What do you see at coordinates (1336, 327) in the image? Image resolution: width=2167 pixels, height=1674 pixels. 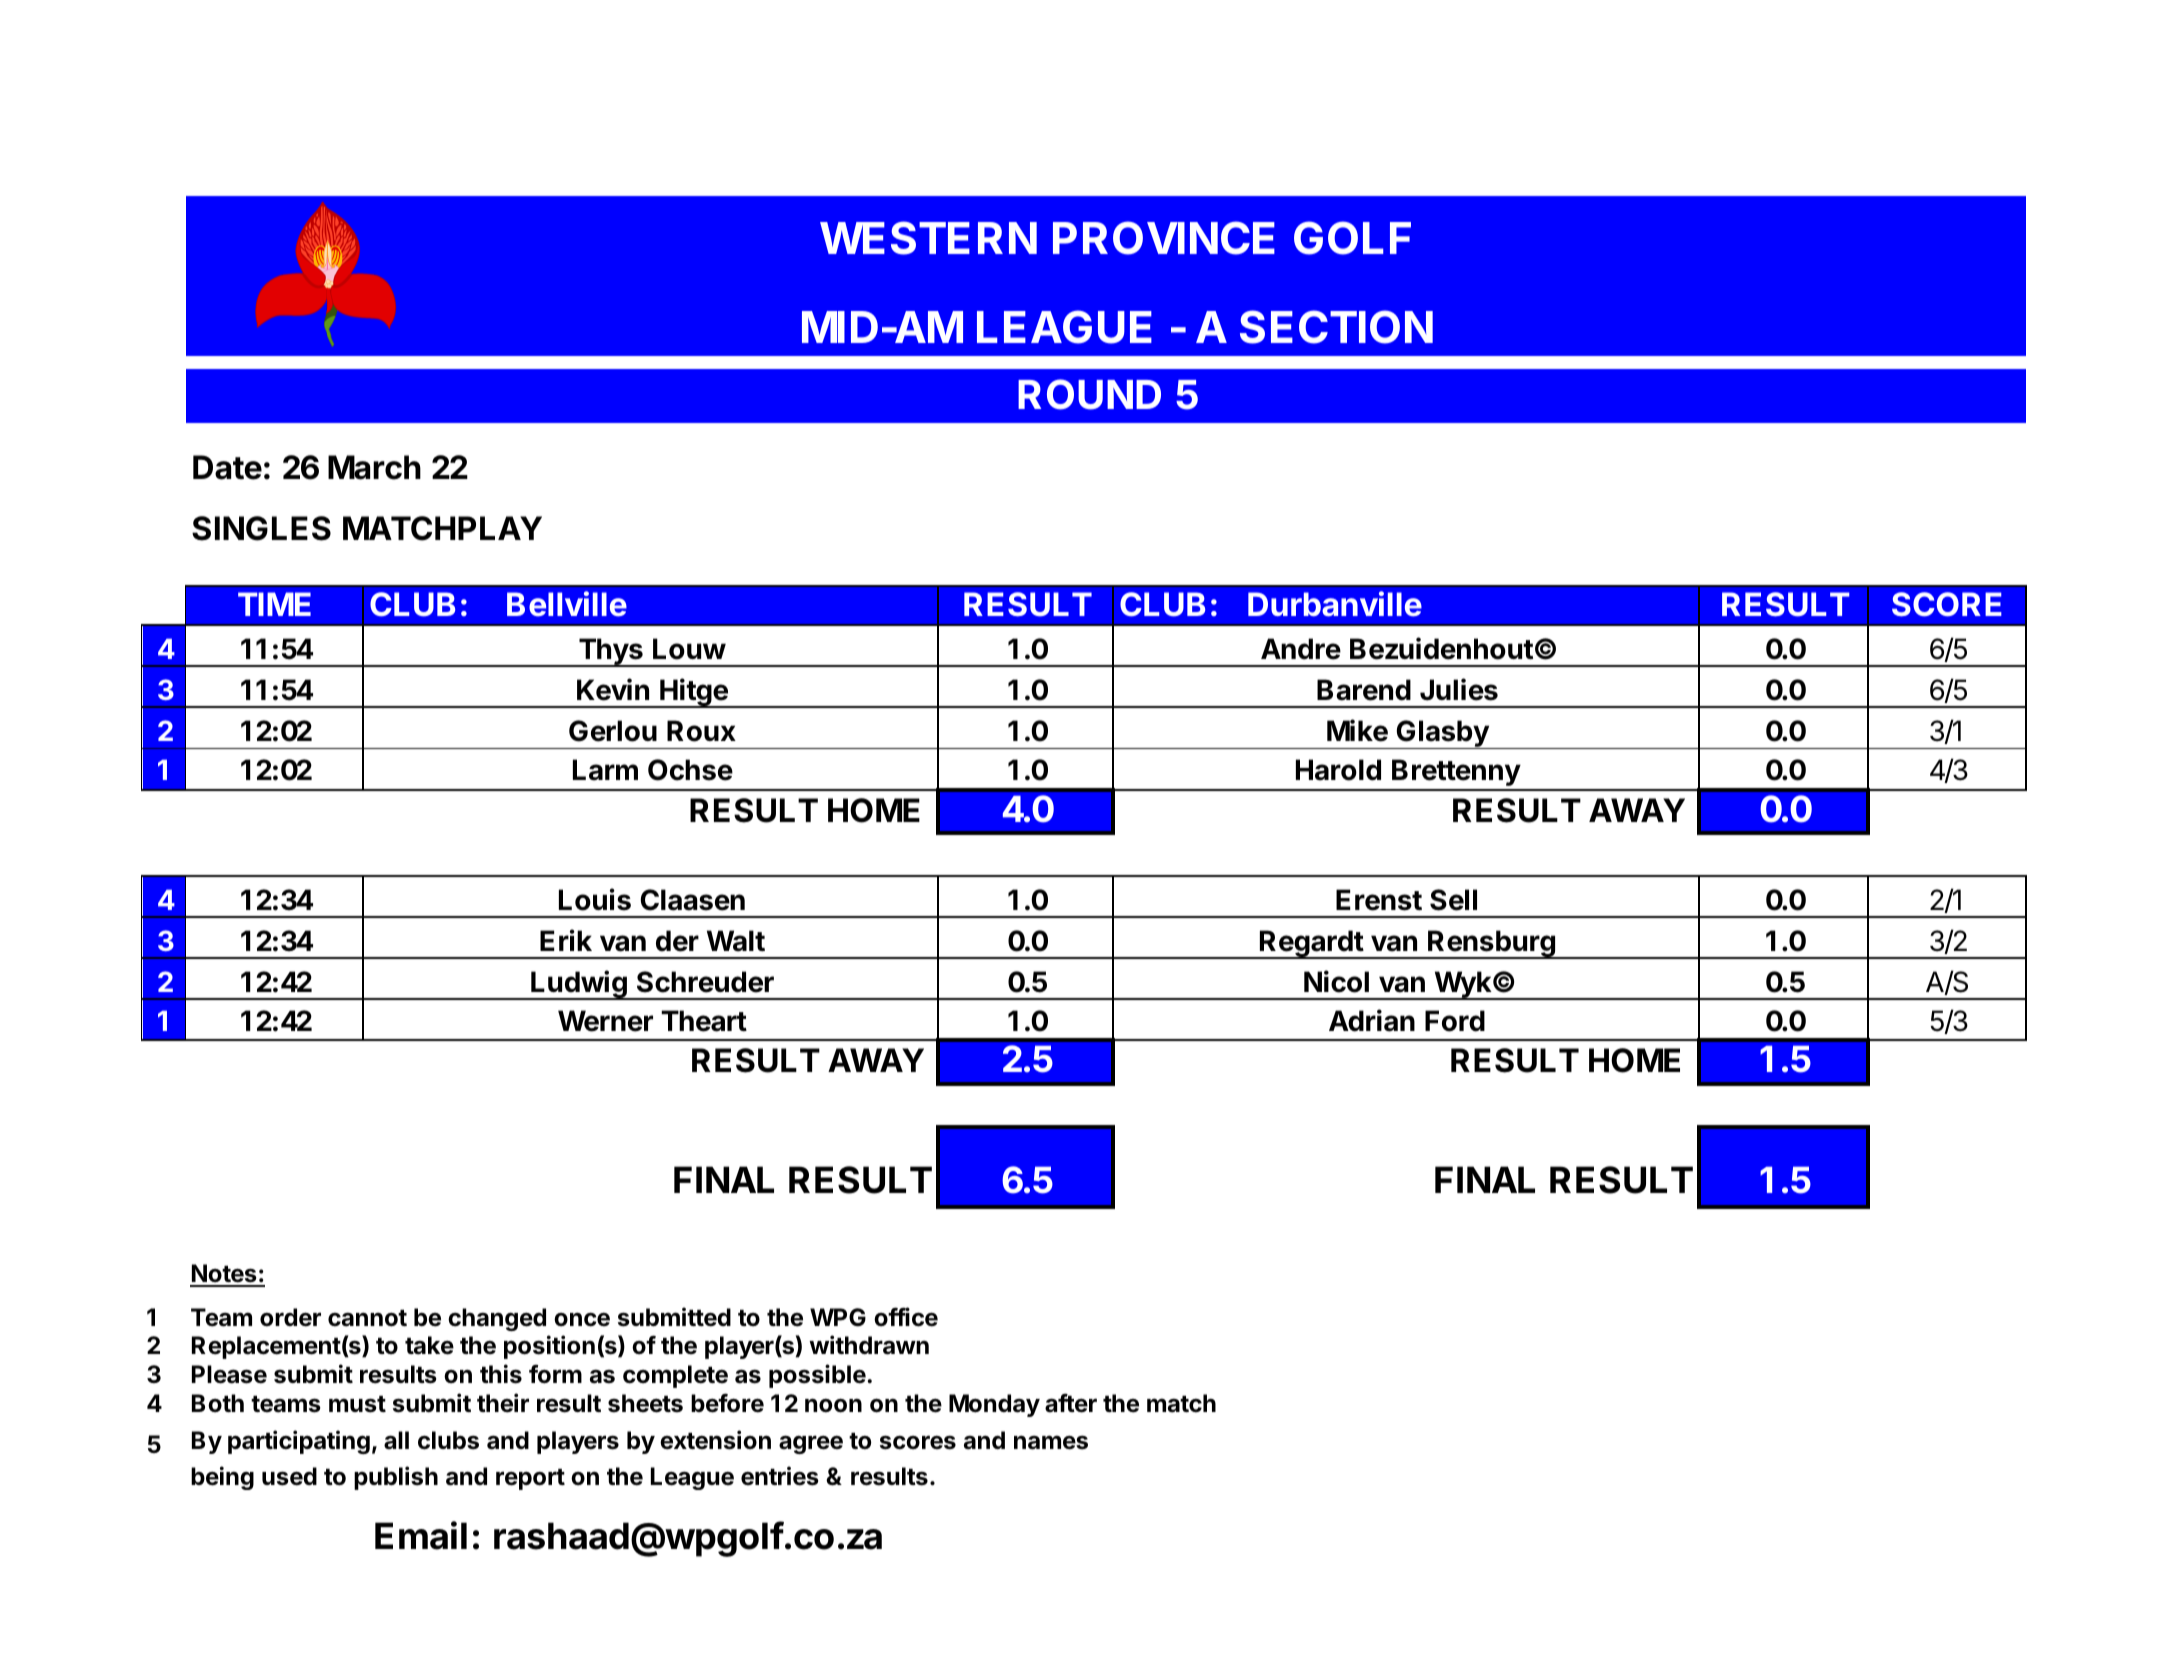 I see `SECTION` at bounding box center [1336, 327].
